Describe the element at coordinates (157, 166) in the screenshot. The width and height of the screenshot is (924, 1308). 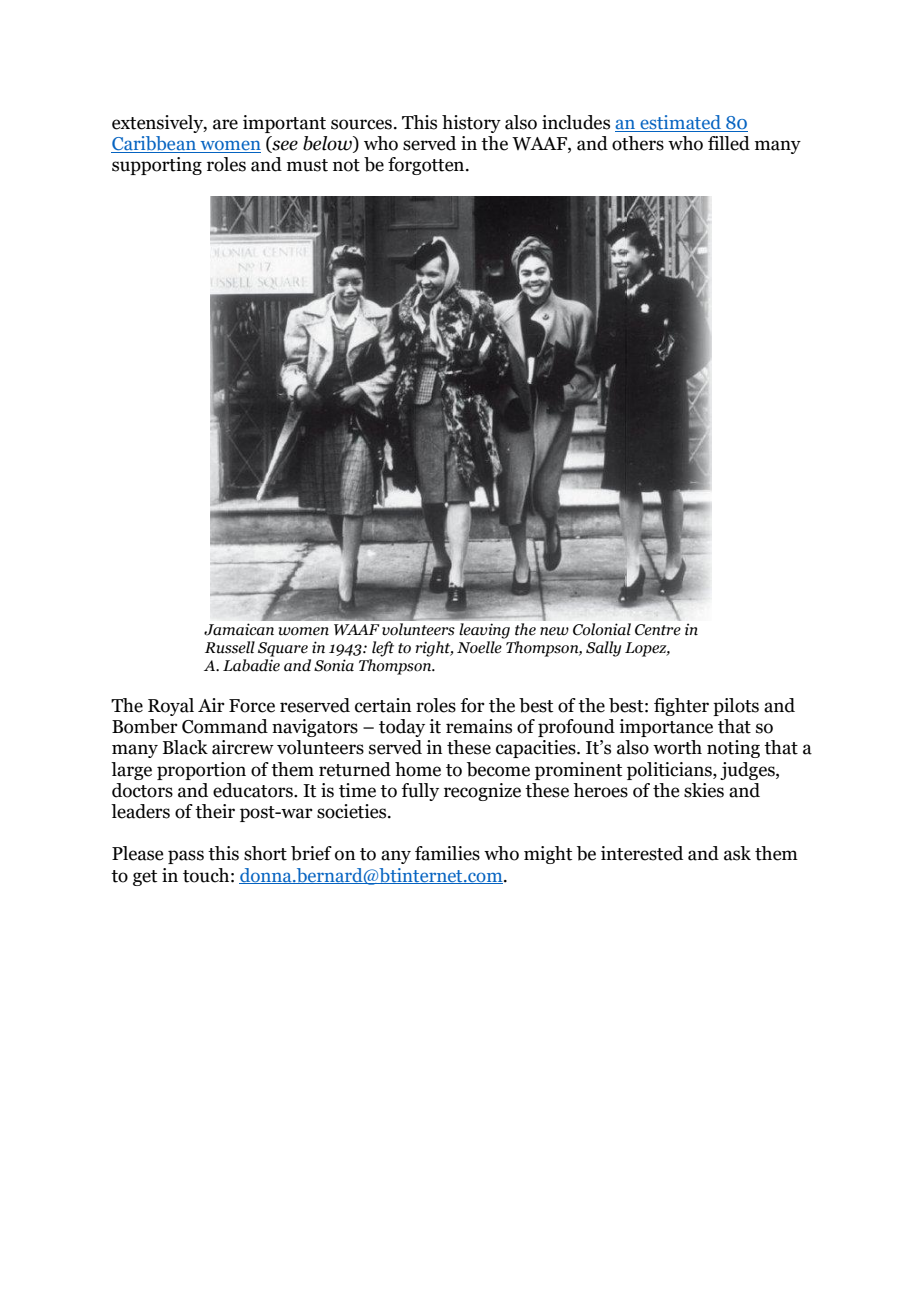
I see `supporting` at that location.
